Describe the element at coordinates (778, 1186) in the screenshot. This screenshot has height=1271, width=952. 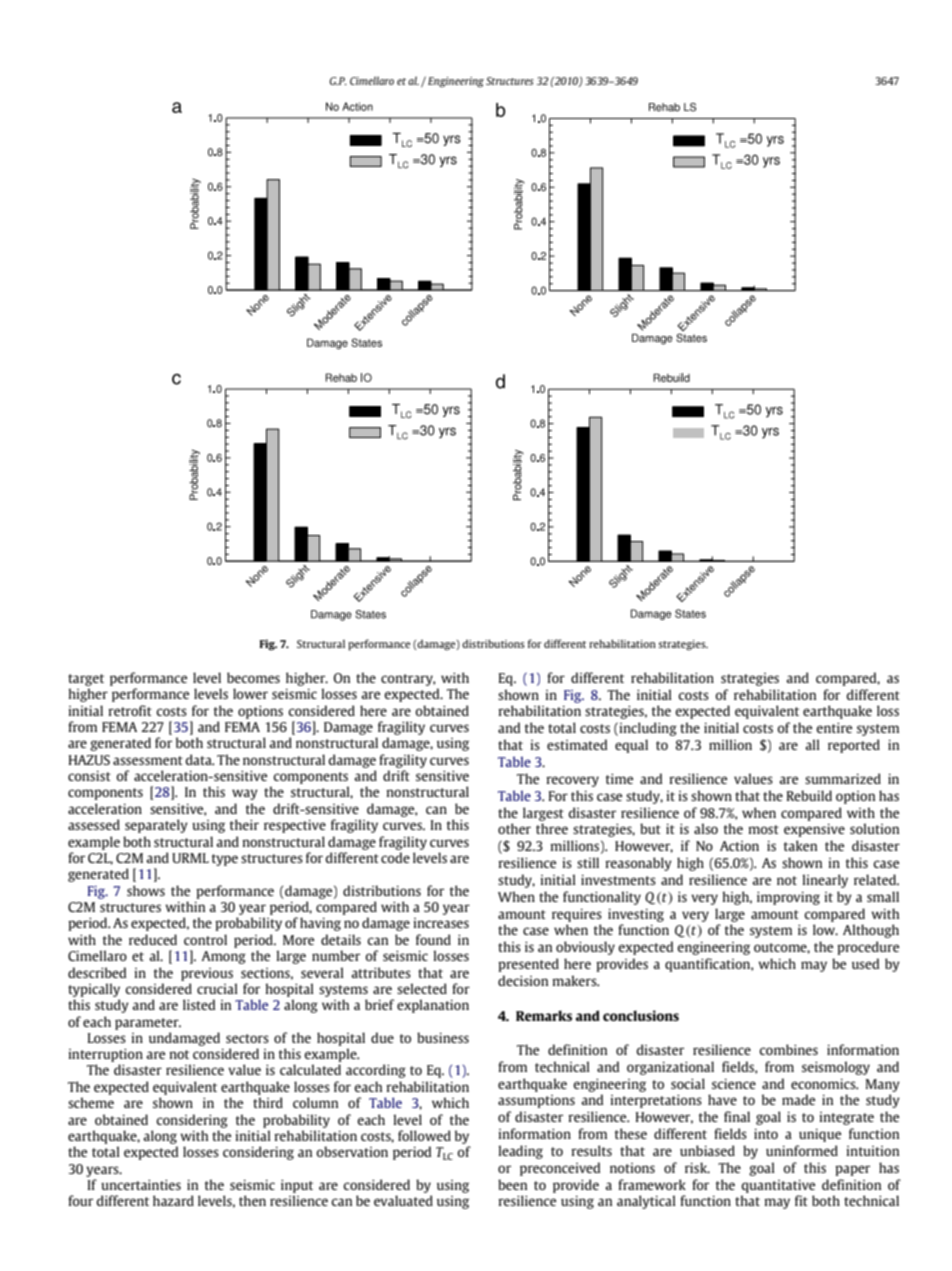
I see `quantitative` at that location.
